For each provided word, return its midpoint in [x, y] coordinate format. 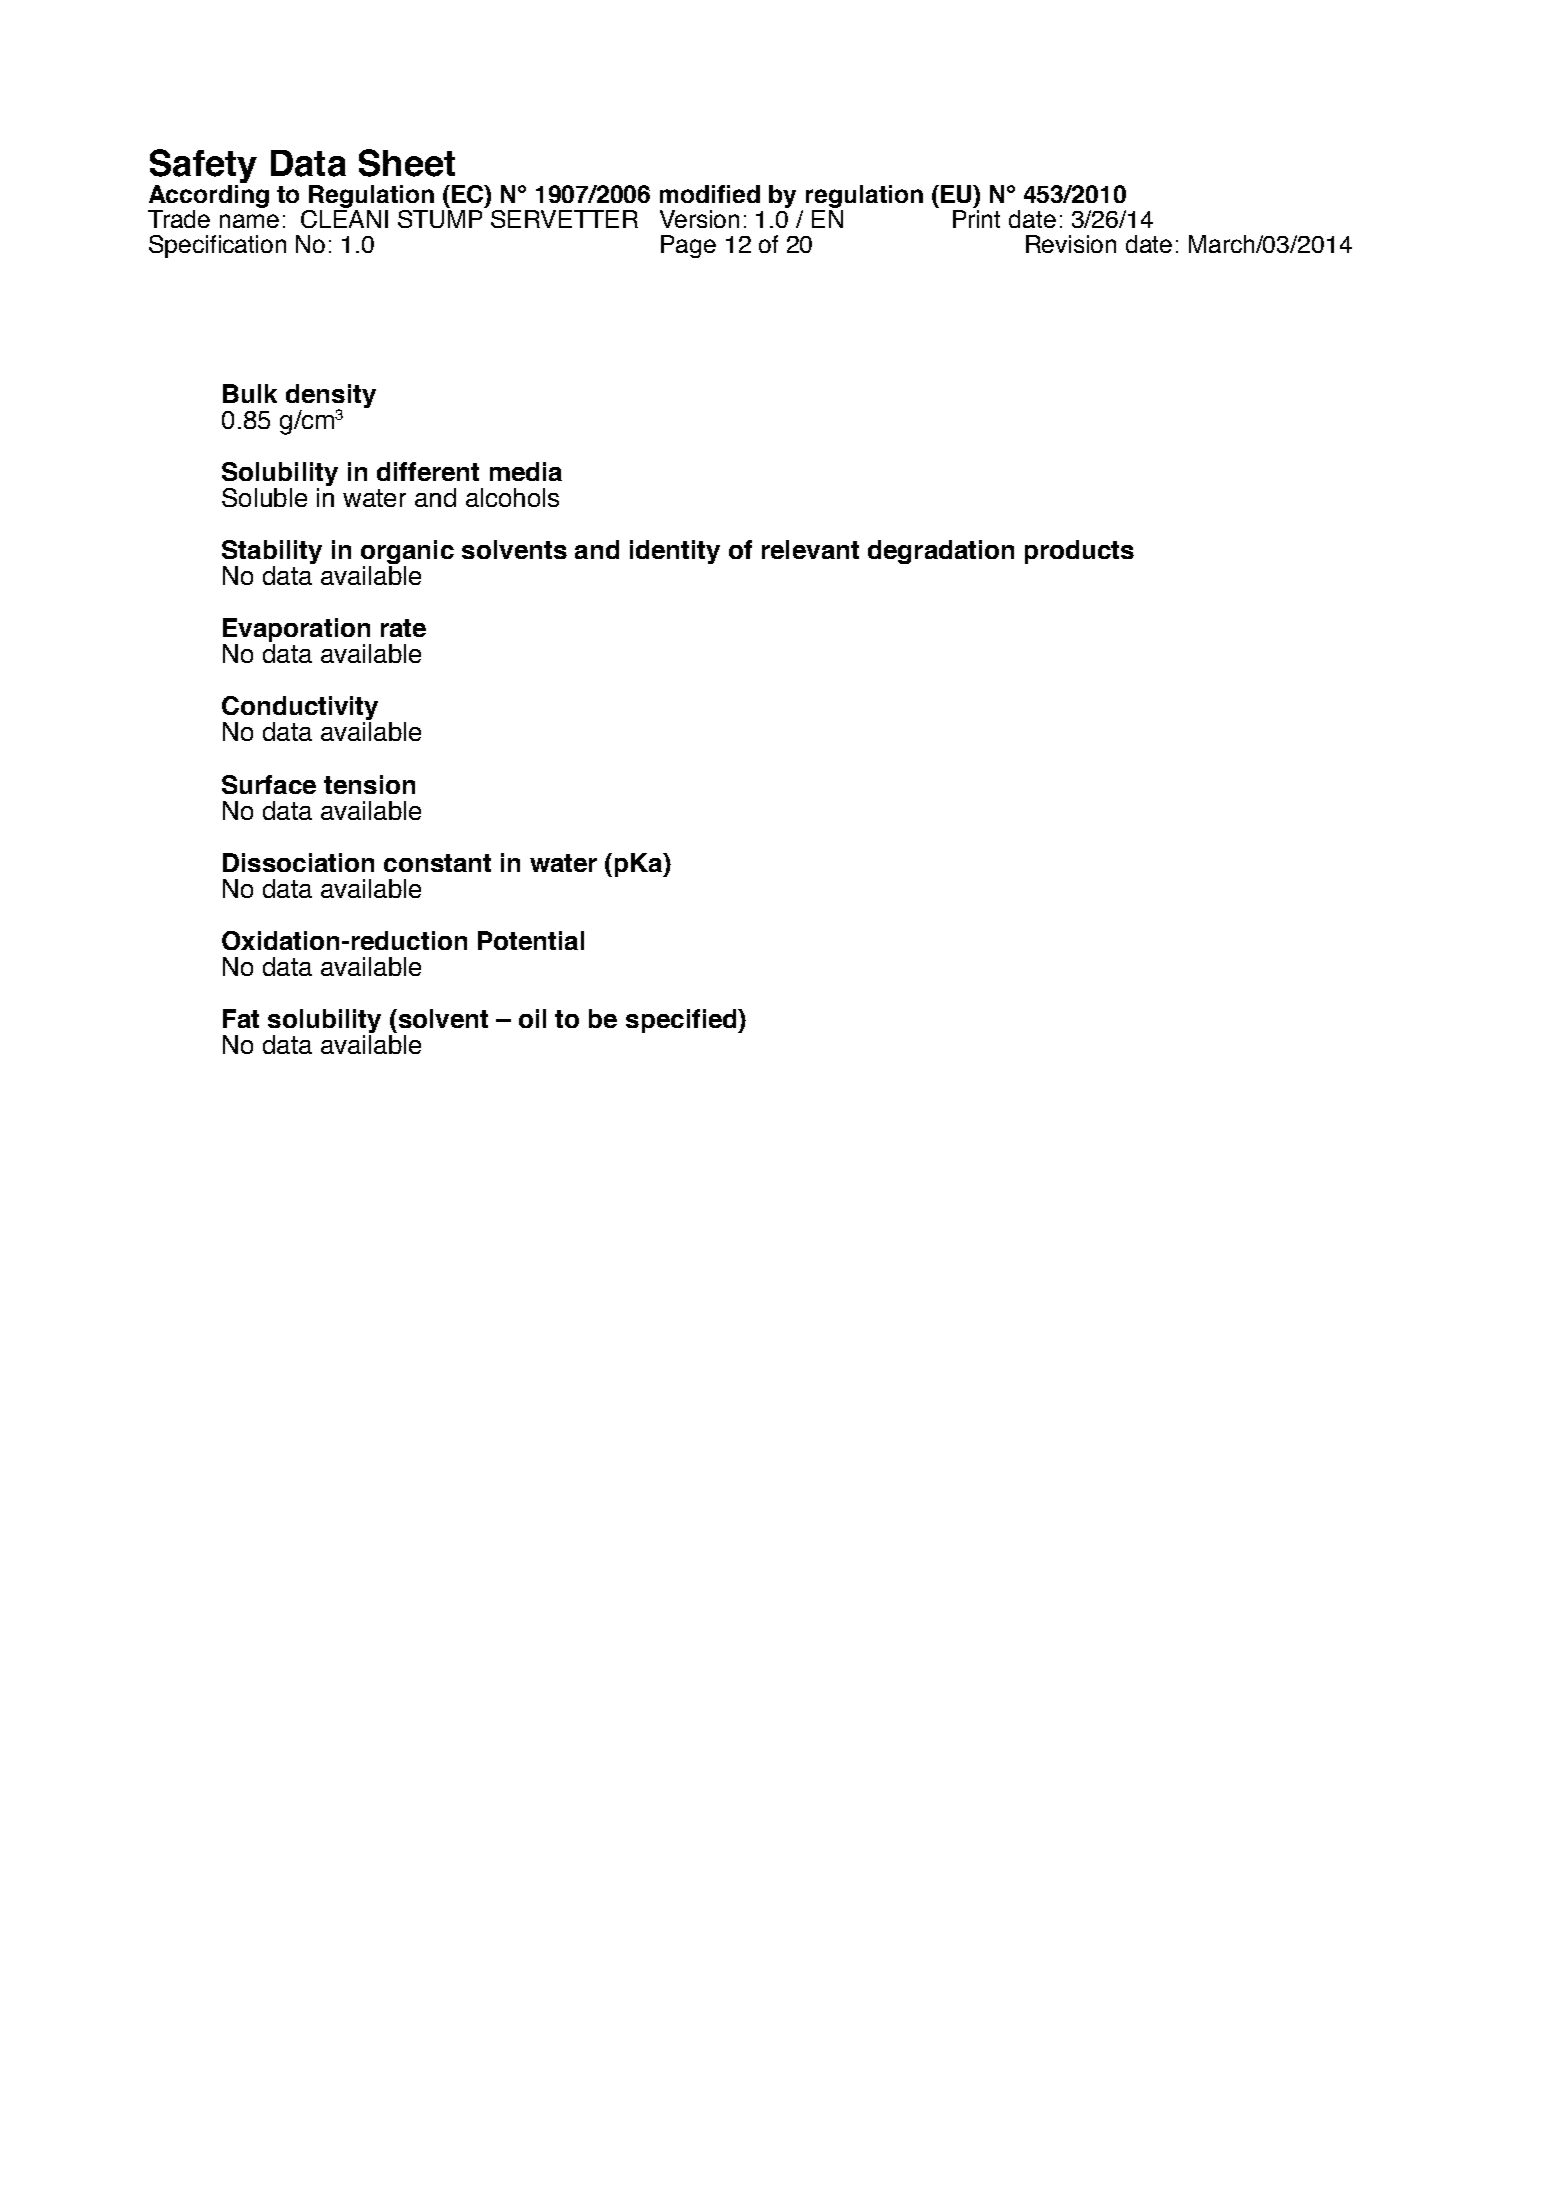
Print [976, 219]
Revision [1071, 244]
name [249, 221]
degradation [941, 552]
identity [675, 552]
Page [688, 246]
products [1079, 552]
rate [403, 628]
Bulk [250, 393]
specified [682, 1021]
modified [710, 194]
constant [437, 863]
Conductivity [300, 709]
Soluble [264, 497]
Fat [241, 1018]
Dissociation [298, 862]
